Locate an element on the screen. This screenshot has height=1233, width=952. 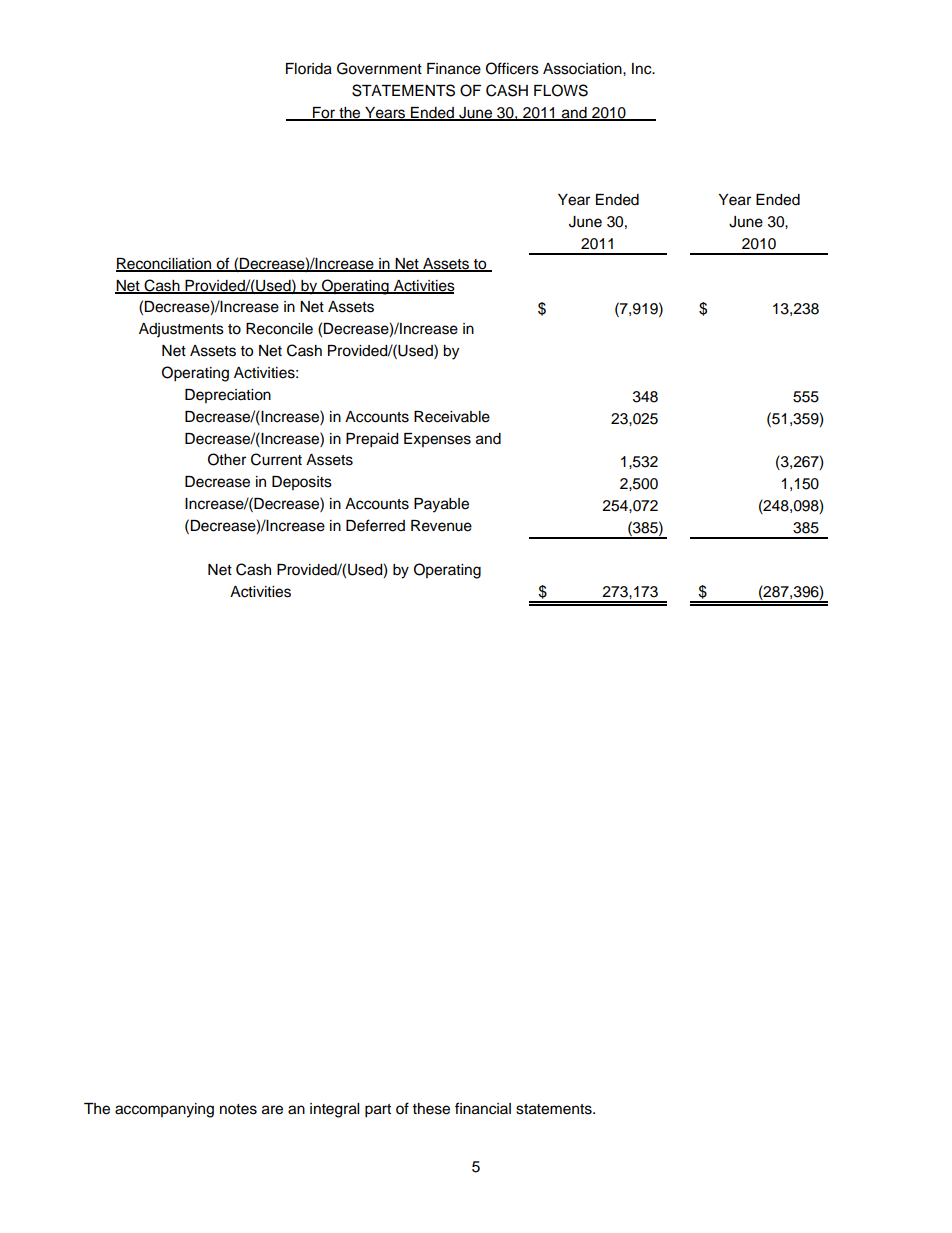
Revenue is located at coordinates (441, 526).
